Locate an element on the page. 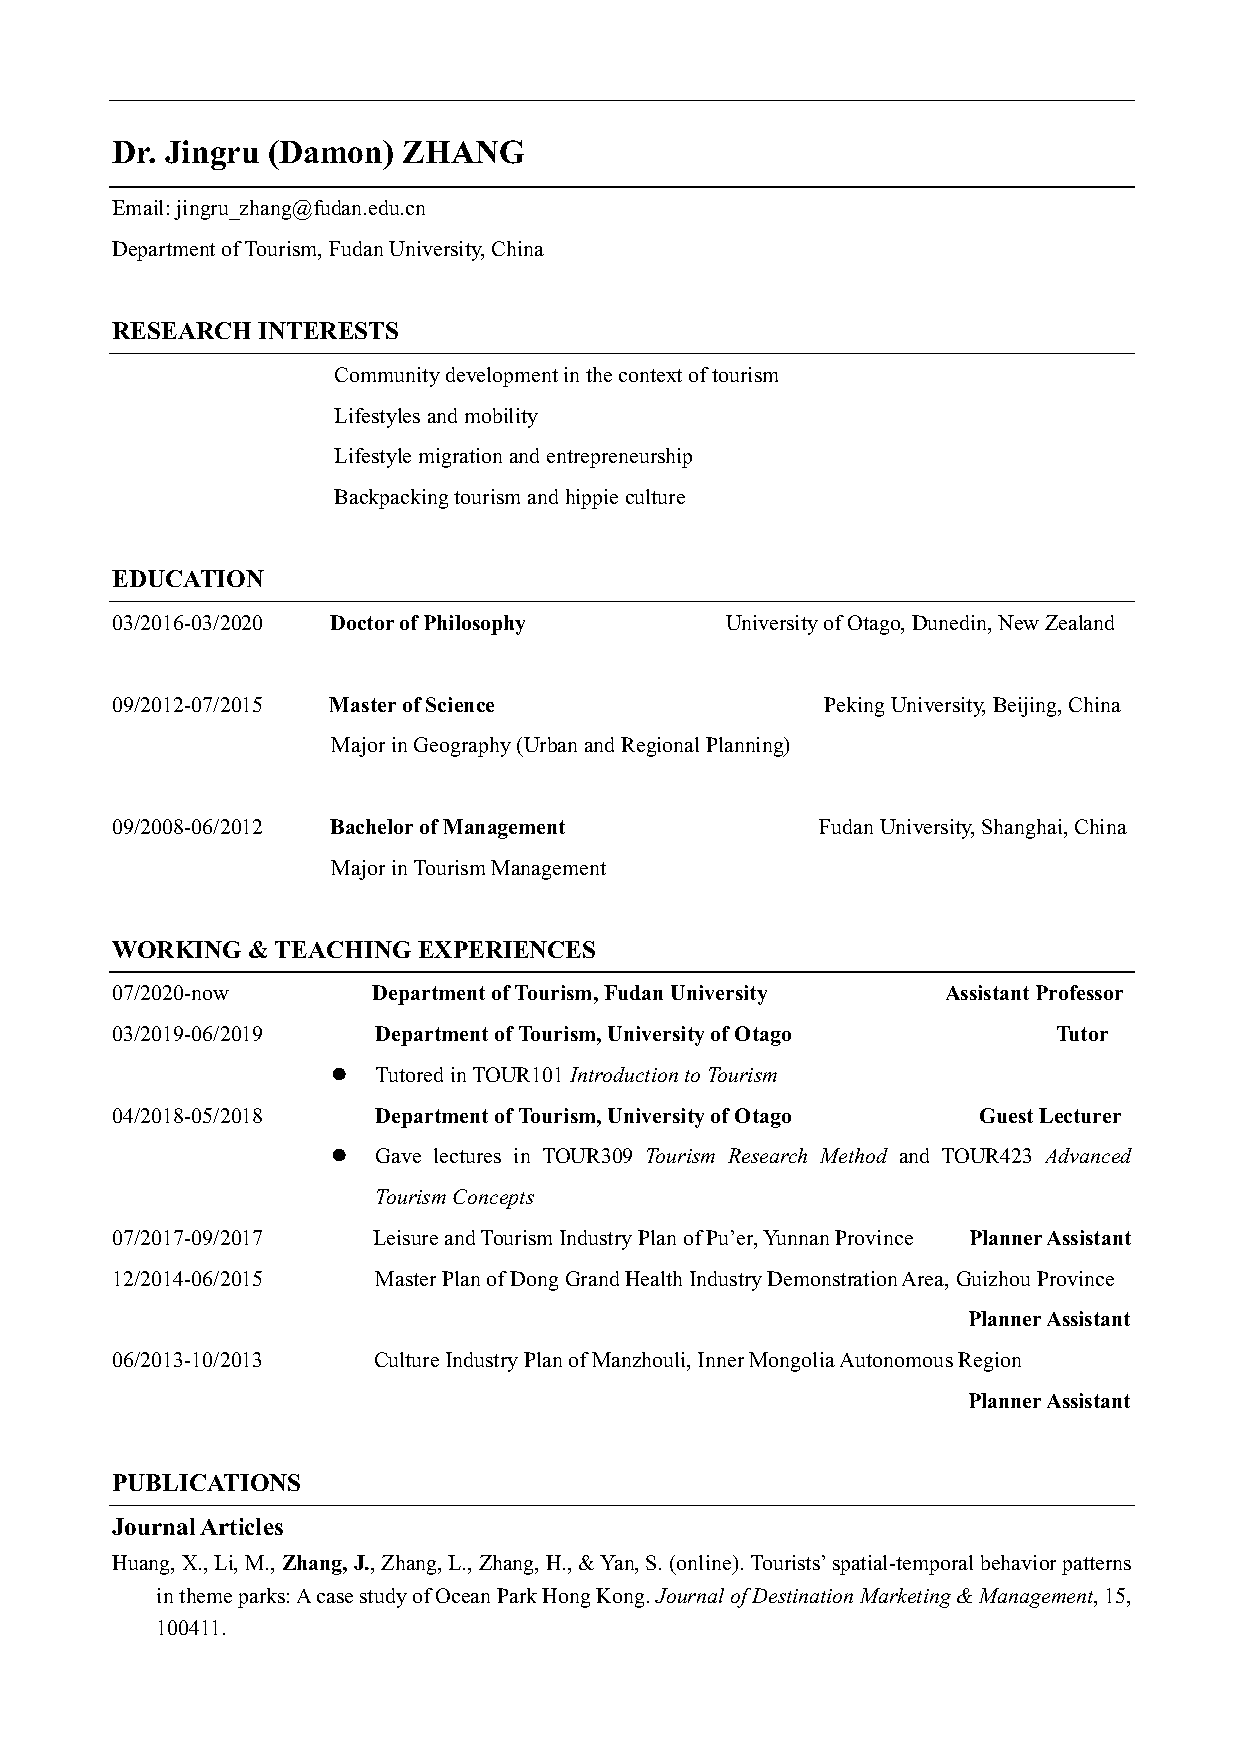 This document has height=1759, width=1244. hippie is located at coordinates (592, 499).
